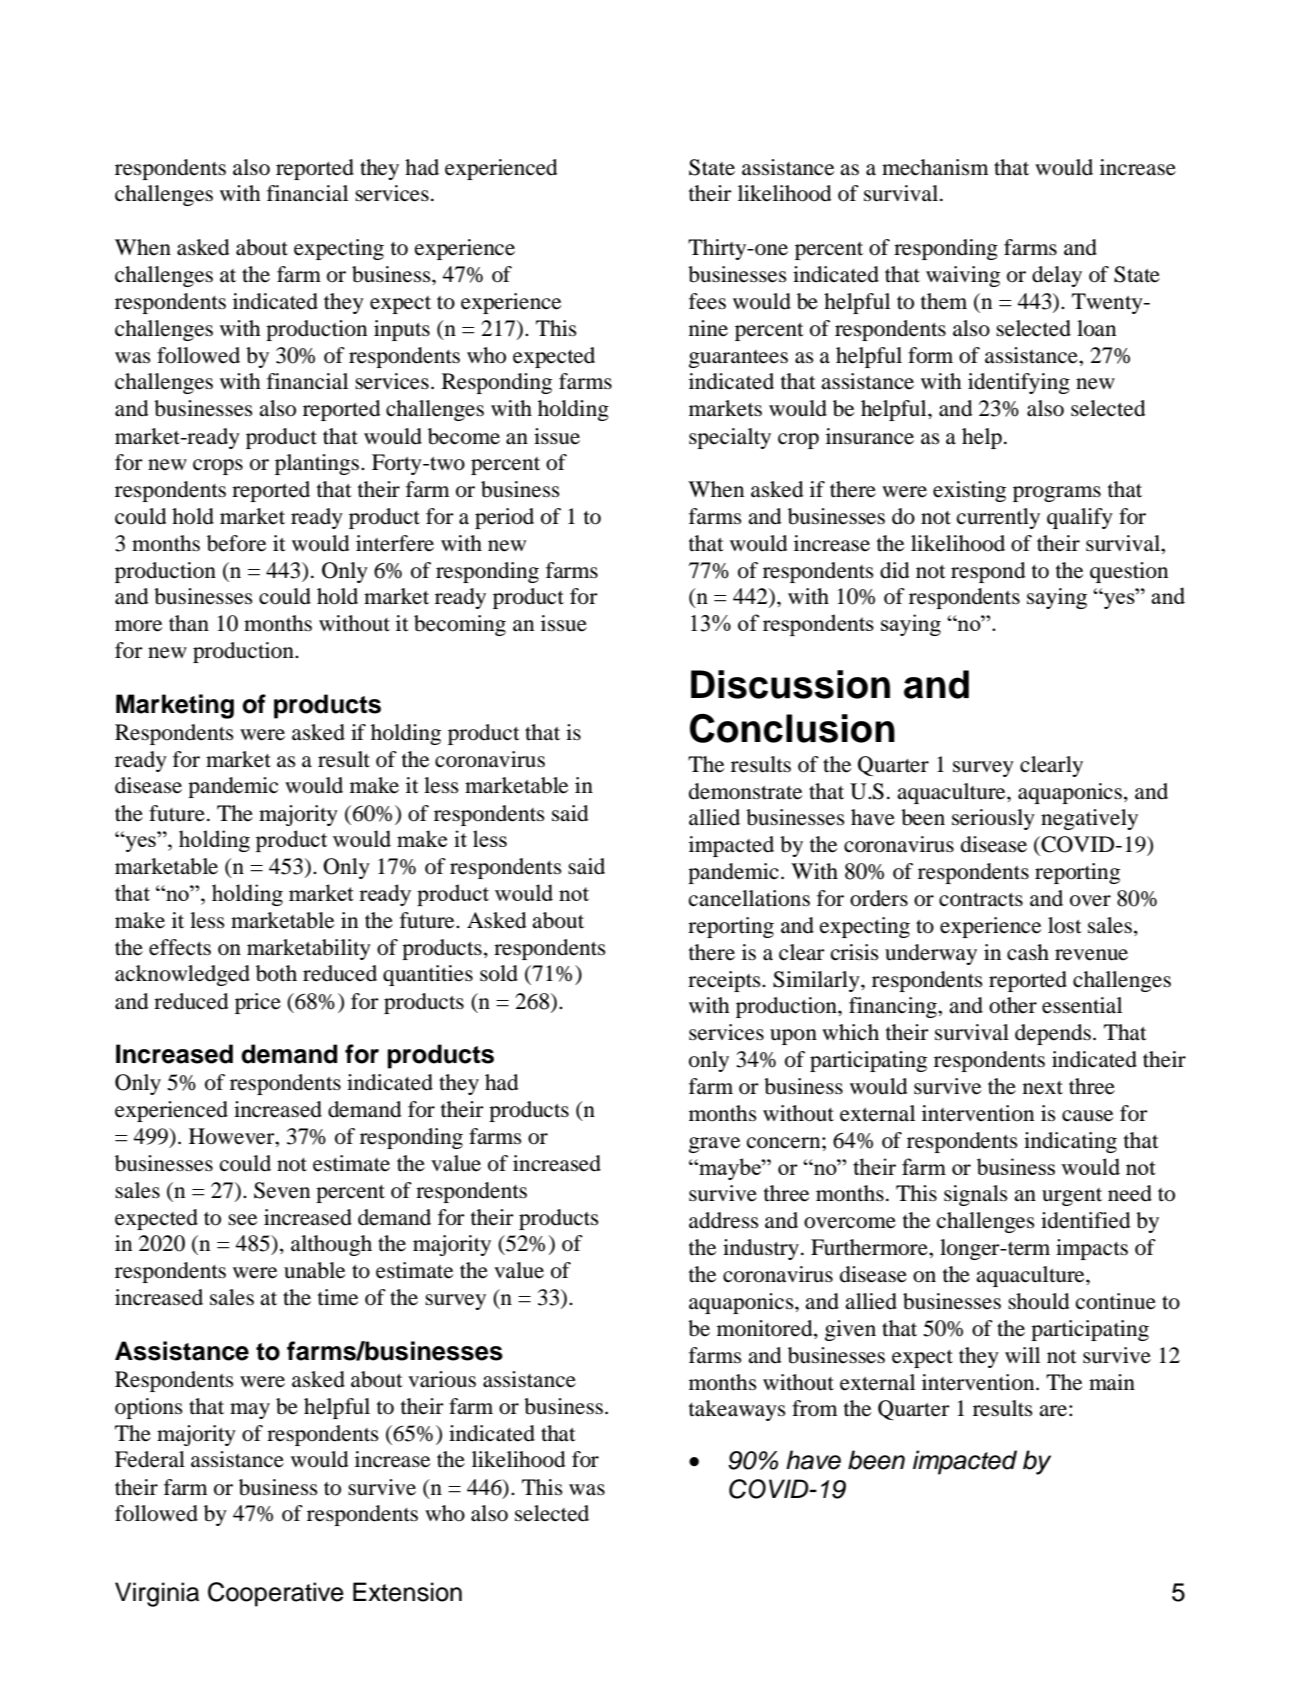  Describe the element at coordinates (1053, 1411) in the image. I see `are` at that location.
